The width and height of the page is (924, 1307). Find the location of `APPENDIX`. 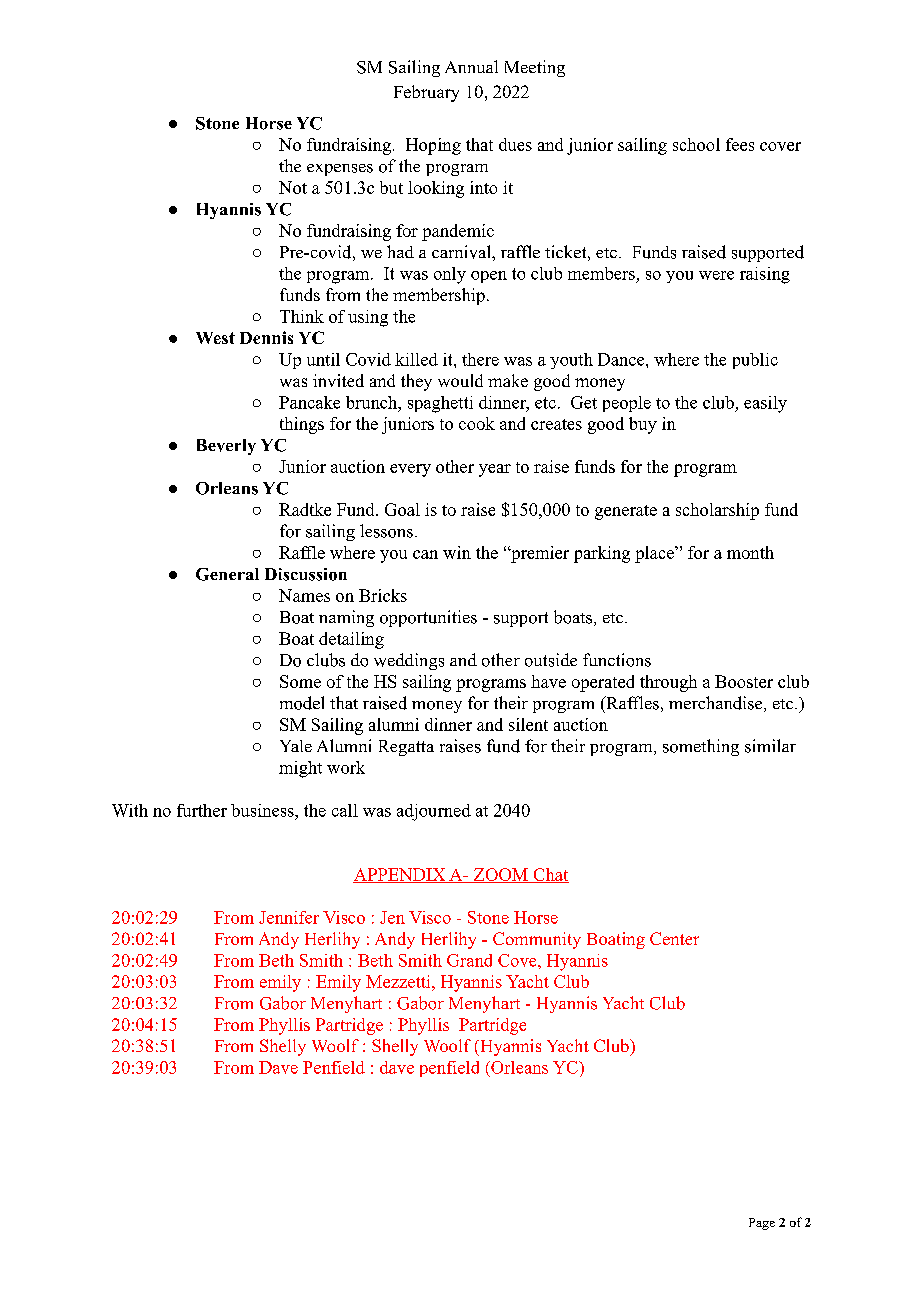

APPENDIX is located at coordinates (400, 875).
